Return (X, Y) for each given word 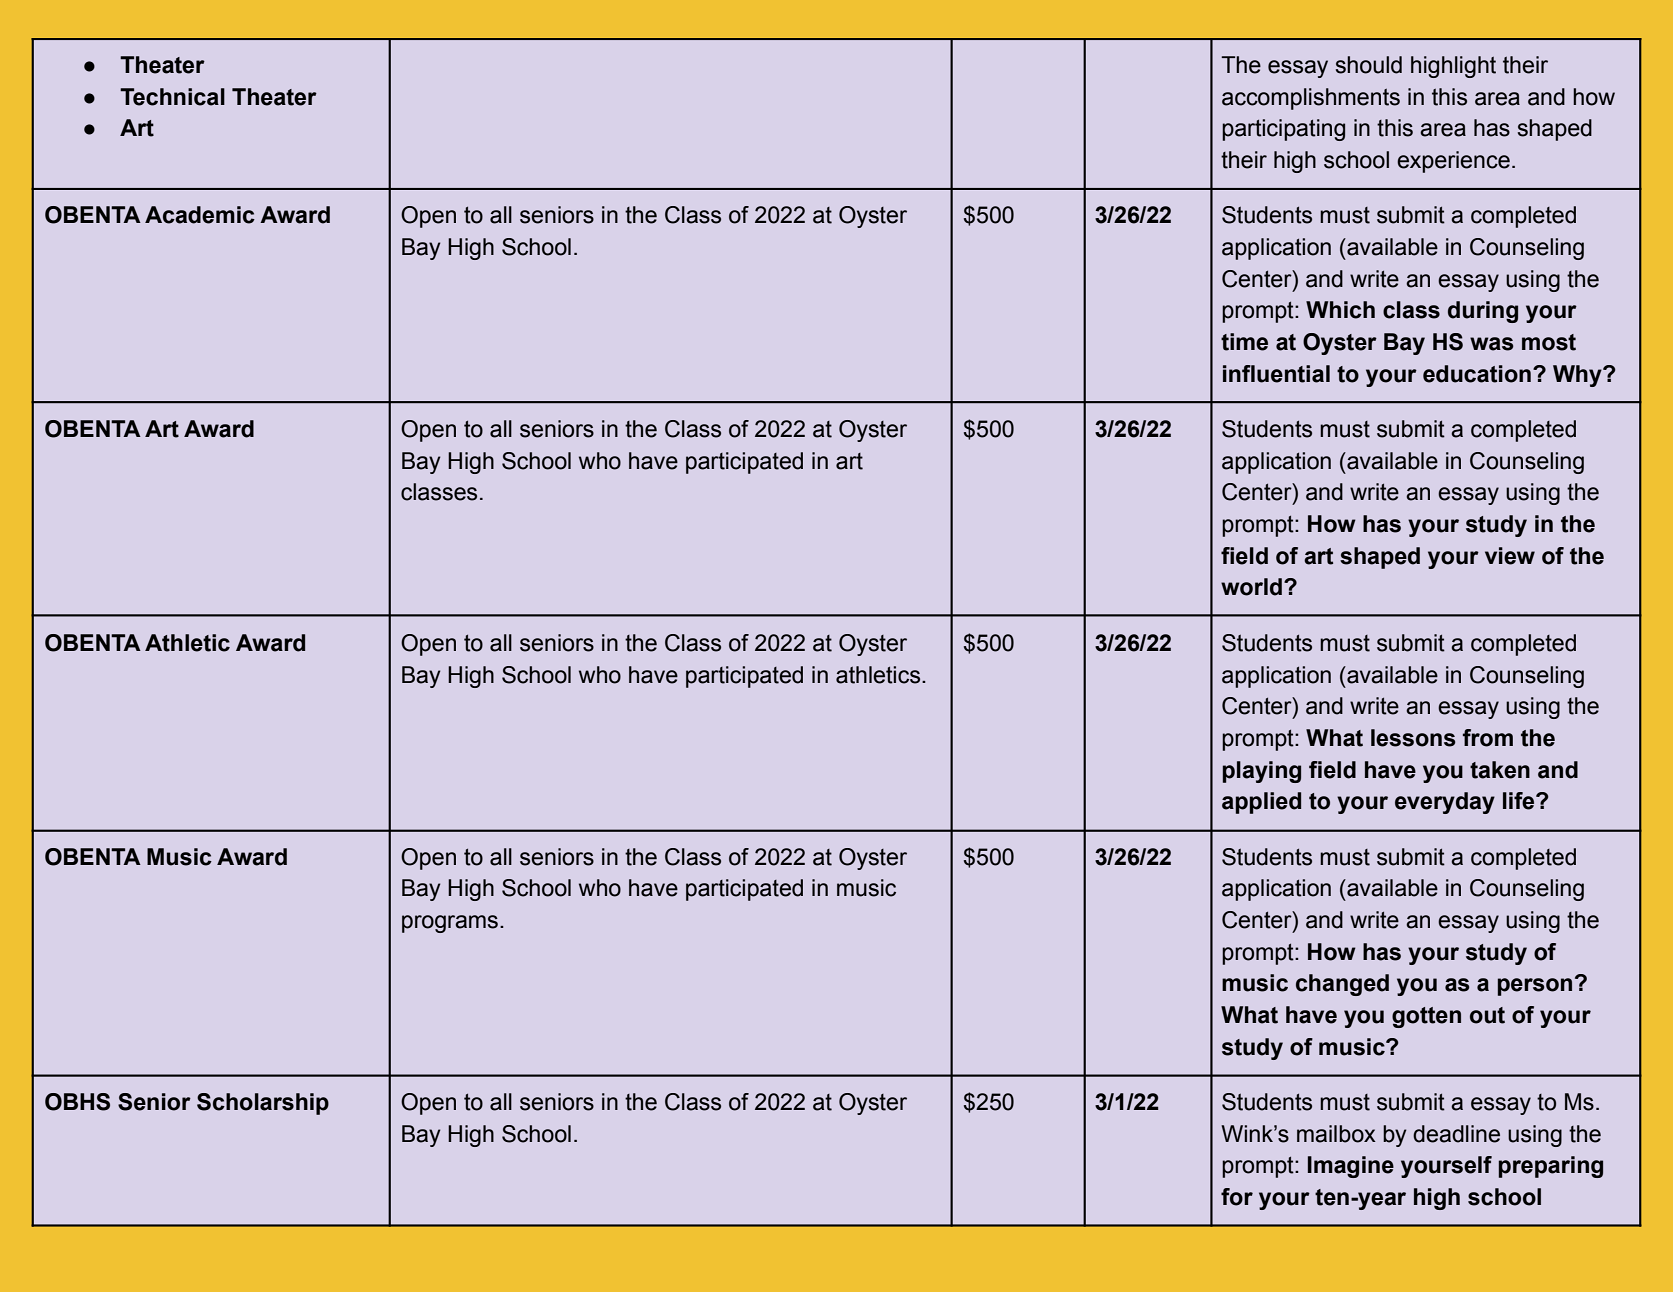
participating (1283, 130)
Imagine (1351, 1167)
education (1477, 374)
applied (1261, 803)
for (1237, 1197)
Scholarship (263, 1104)
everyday (1445, 803)
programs (450, 924)
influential (1276, 374)
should (1369, 65)
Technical (172, 97)
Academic (200, 215)
